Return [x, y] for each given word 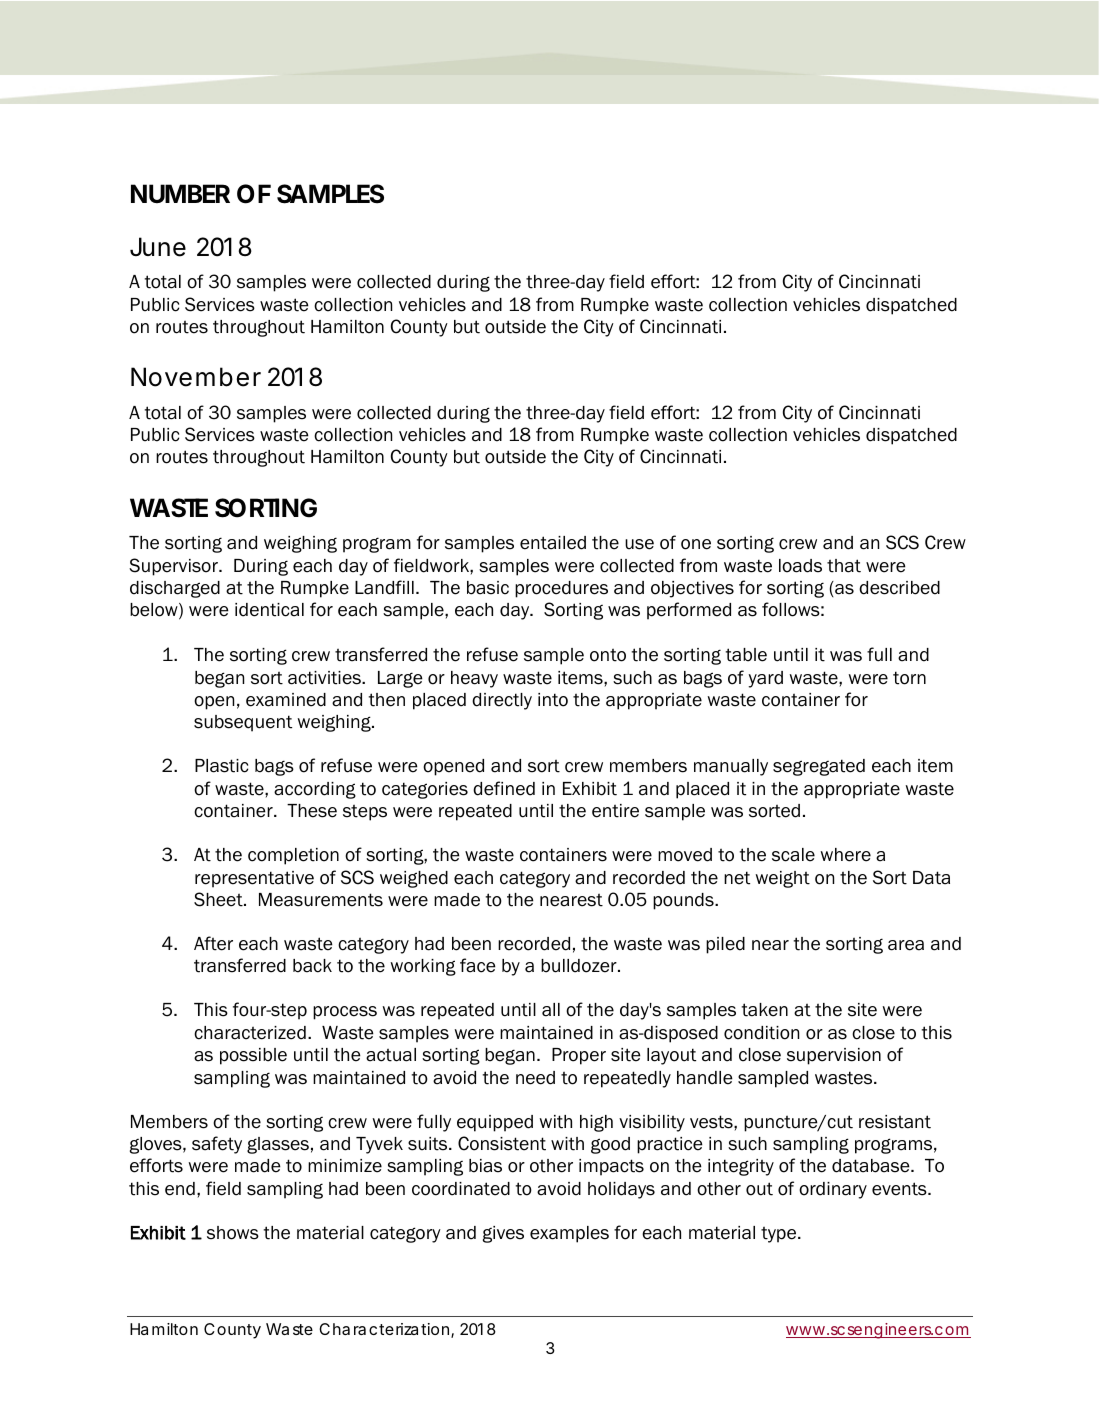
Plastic [221, 766]
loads [800, 566]
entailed [553, 543]
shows [233, 1233]
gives [503, 1234]
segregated [819, 767]
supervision [834, 1056]
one [696, 544]
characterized [250, 1033]
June [158, 247]
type [780, 1235]
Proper [579, 1056]
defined [504, 788]
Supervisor [174, 567]
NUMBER [180, 193]
